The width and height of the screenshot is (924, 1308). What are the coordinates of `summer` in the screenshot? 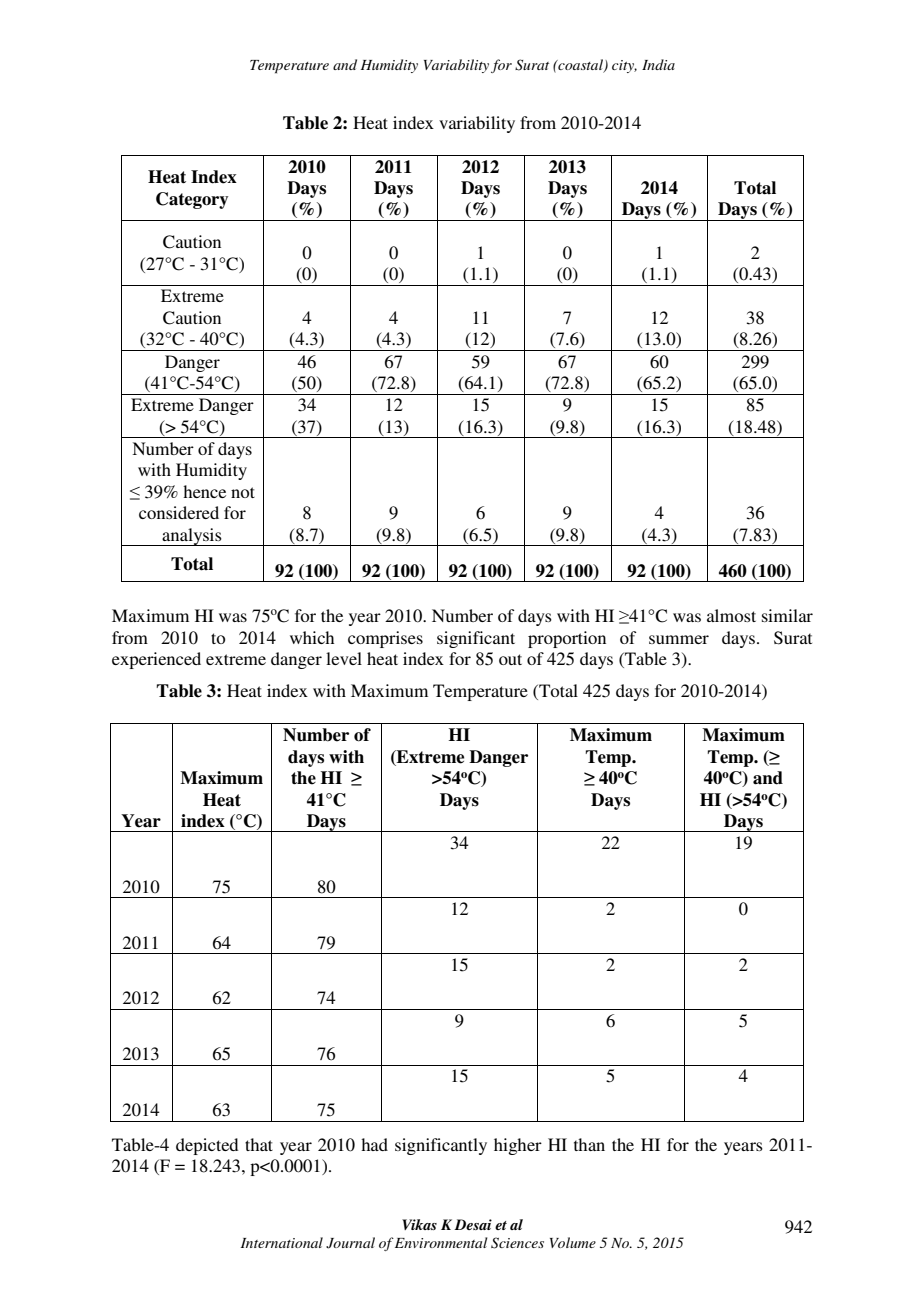 It's located at (679, 639).
